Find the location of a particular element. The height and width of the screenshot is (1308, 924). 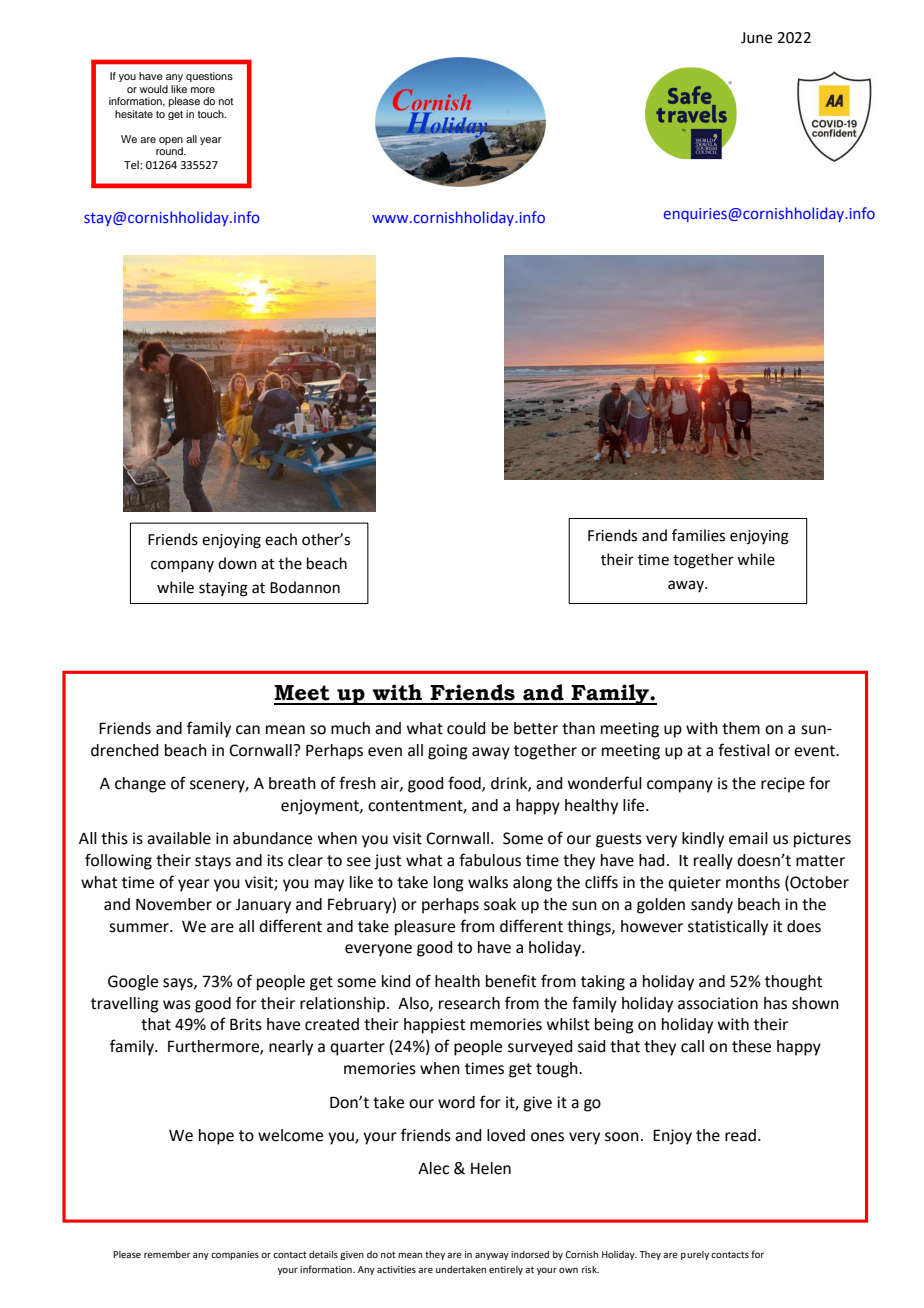

remember is located at coordinates (167, 1254).
